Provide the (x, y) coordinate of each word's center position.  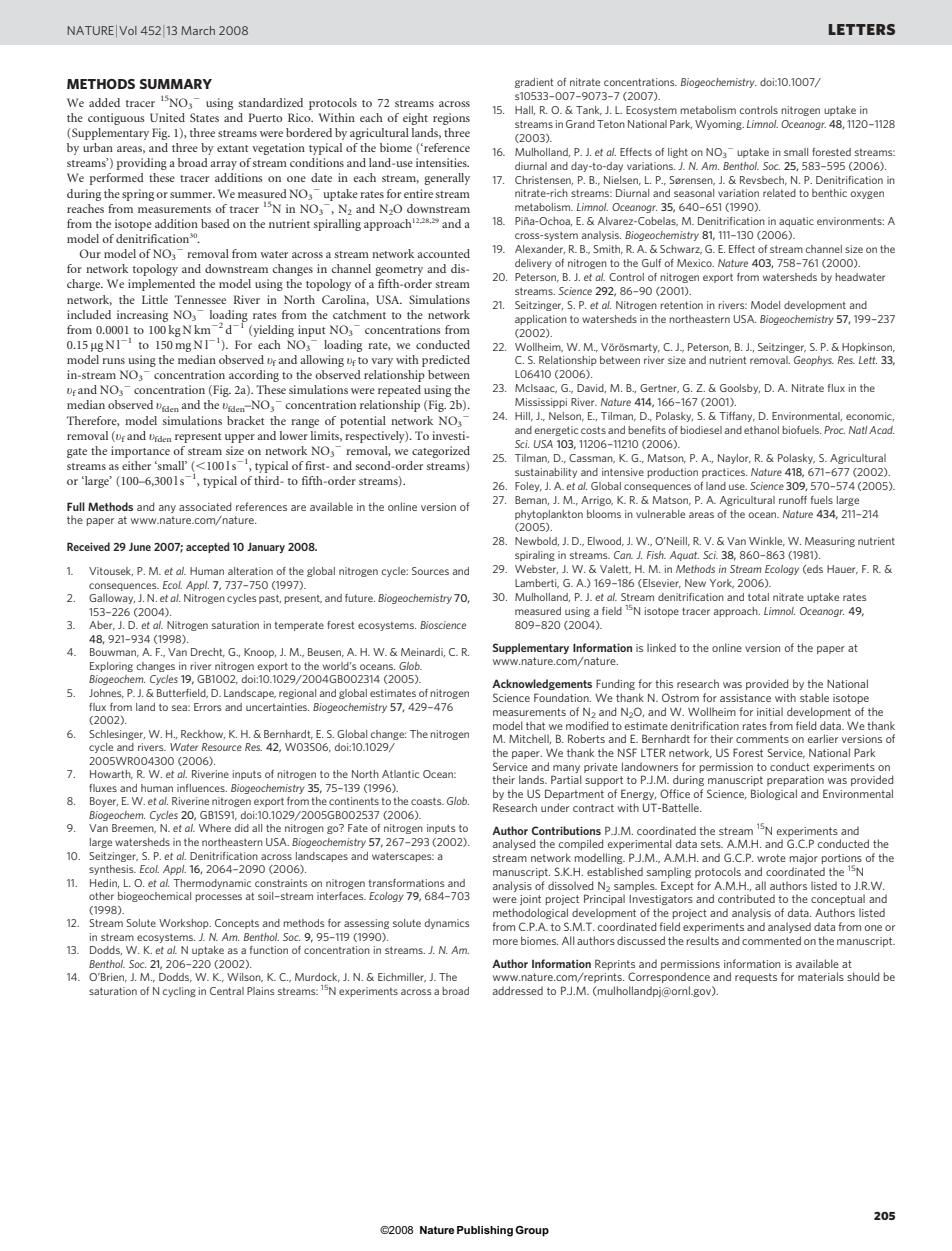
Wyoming (719, 125)
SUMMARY (176, 84)
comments (762, 739)
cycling (179, 992)
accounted (443, 253)
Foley (528, 487)
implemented (161, 285)
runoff (793, 500)
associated (205, 506)
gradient (534, 83)
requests (756, 978)
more (505, 942)
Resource (222, 747)
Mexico (695, 263)
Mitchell (530, 739)
